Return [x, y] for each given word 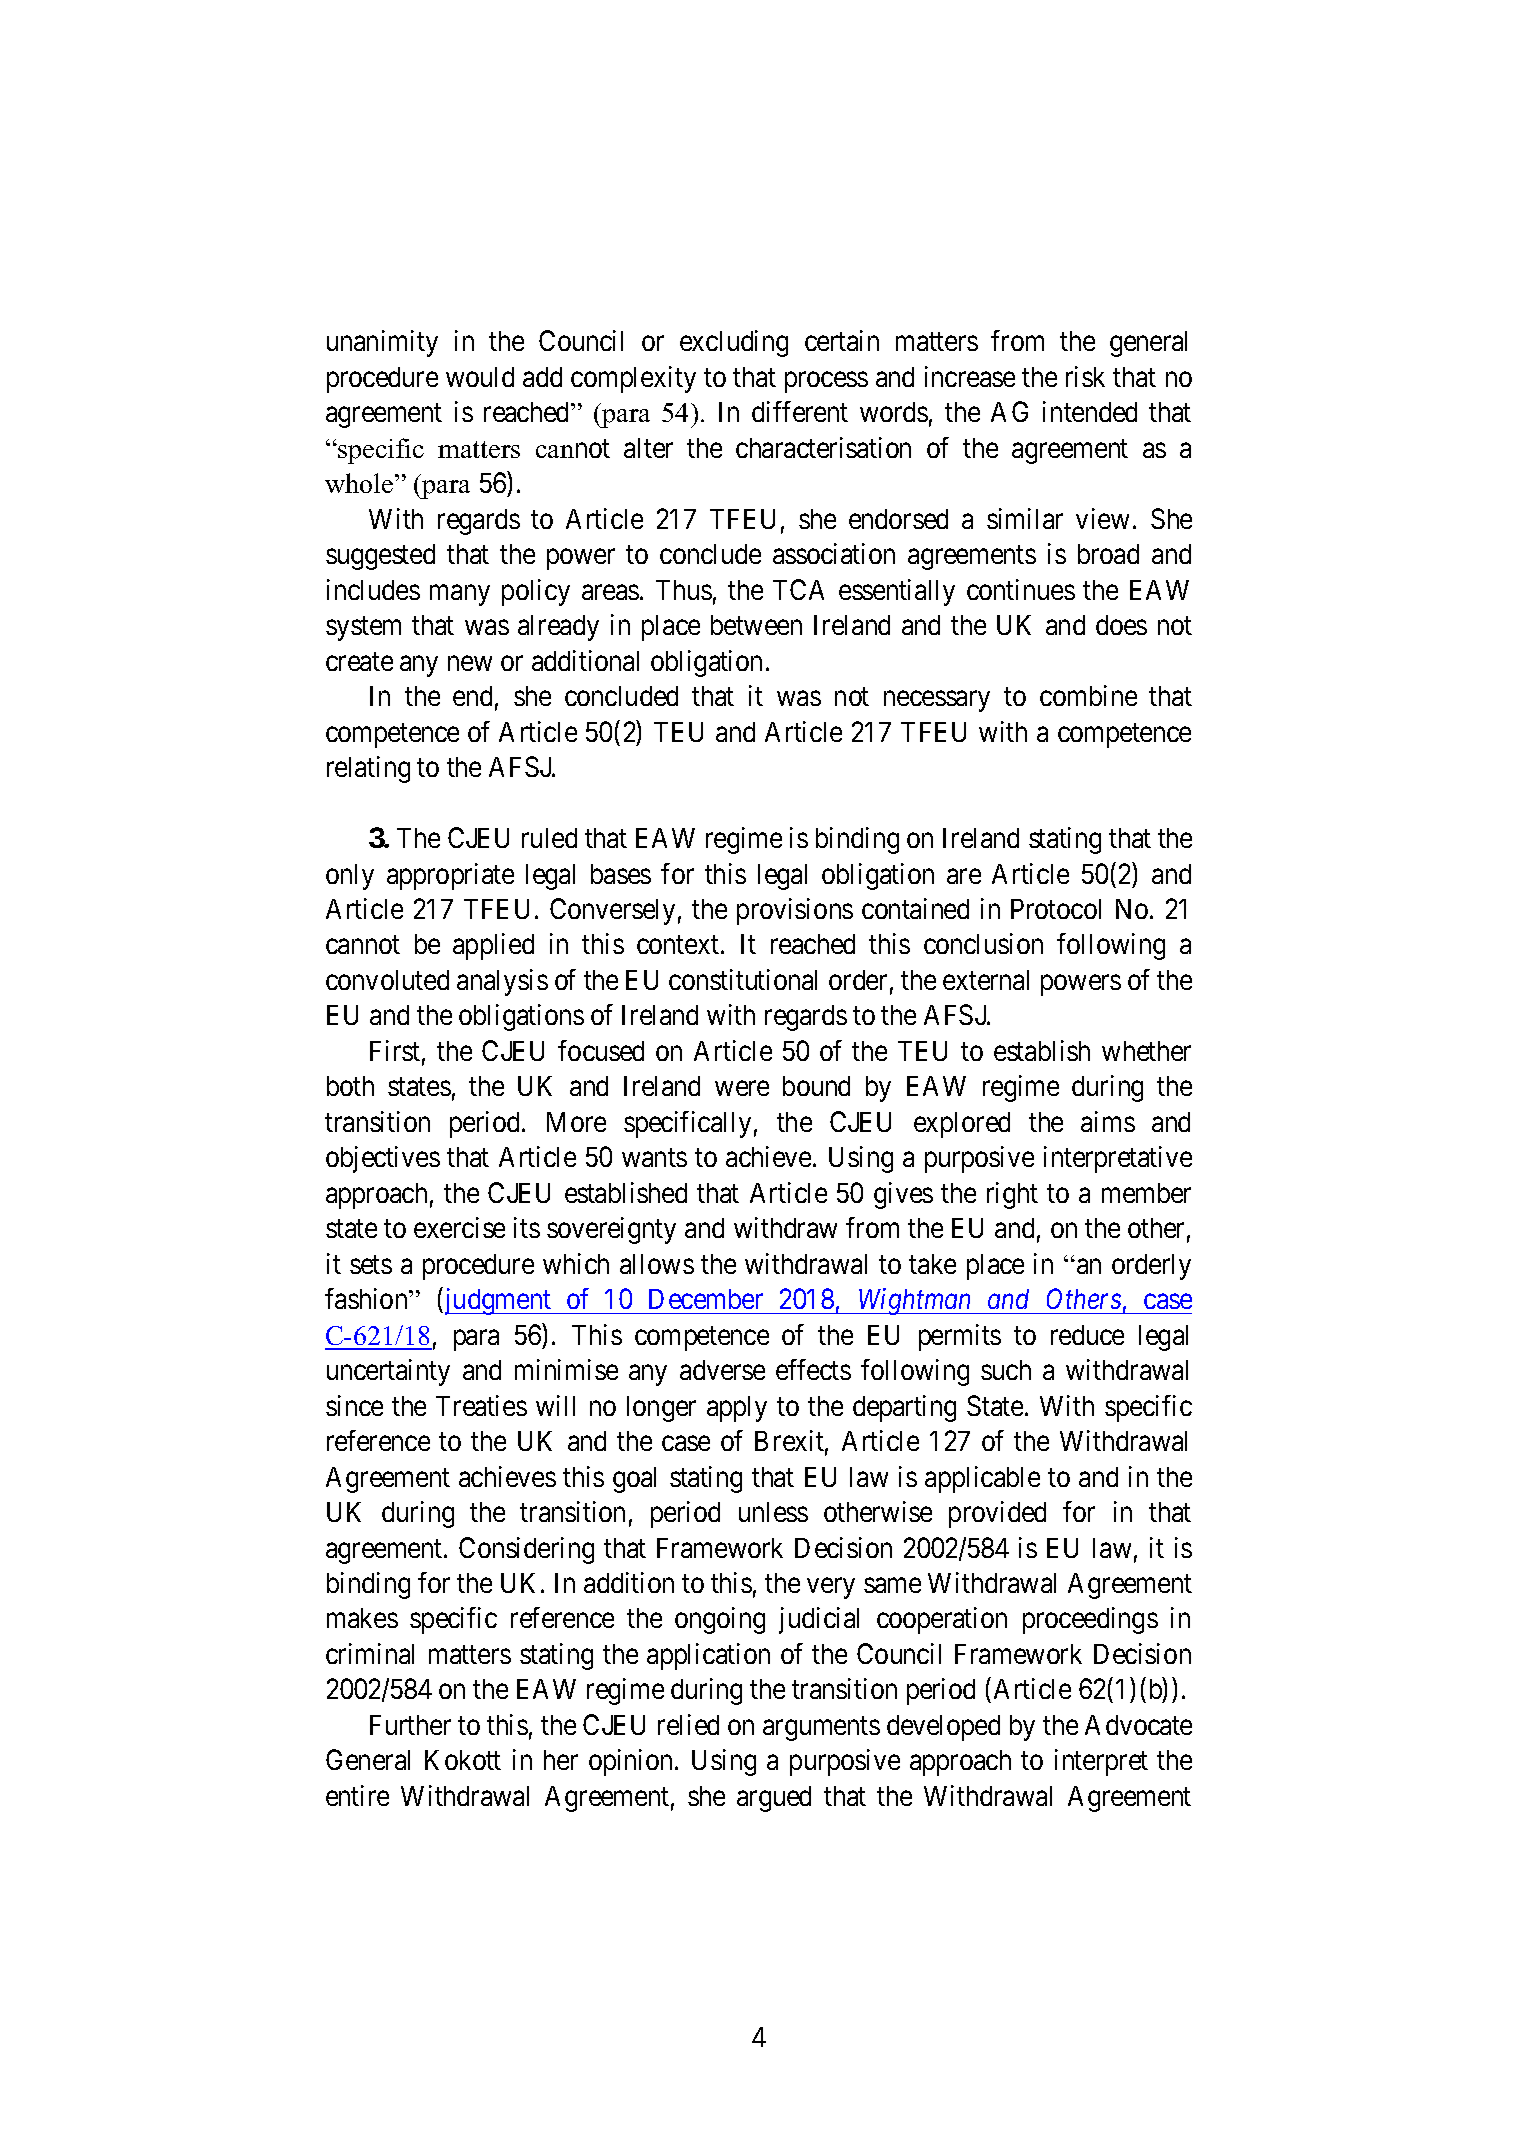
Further [410, 1725]
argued [774, 1799]
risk [1085, 376]
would [480, 377]
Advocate [1138, 1725]
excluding [734, 343]
